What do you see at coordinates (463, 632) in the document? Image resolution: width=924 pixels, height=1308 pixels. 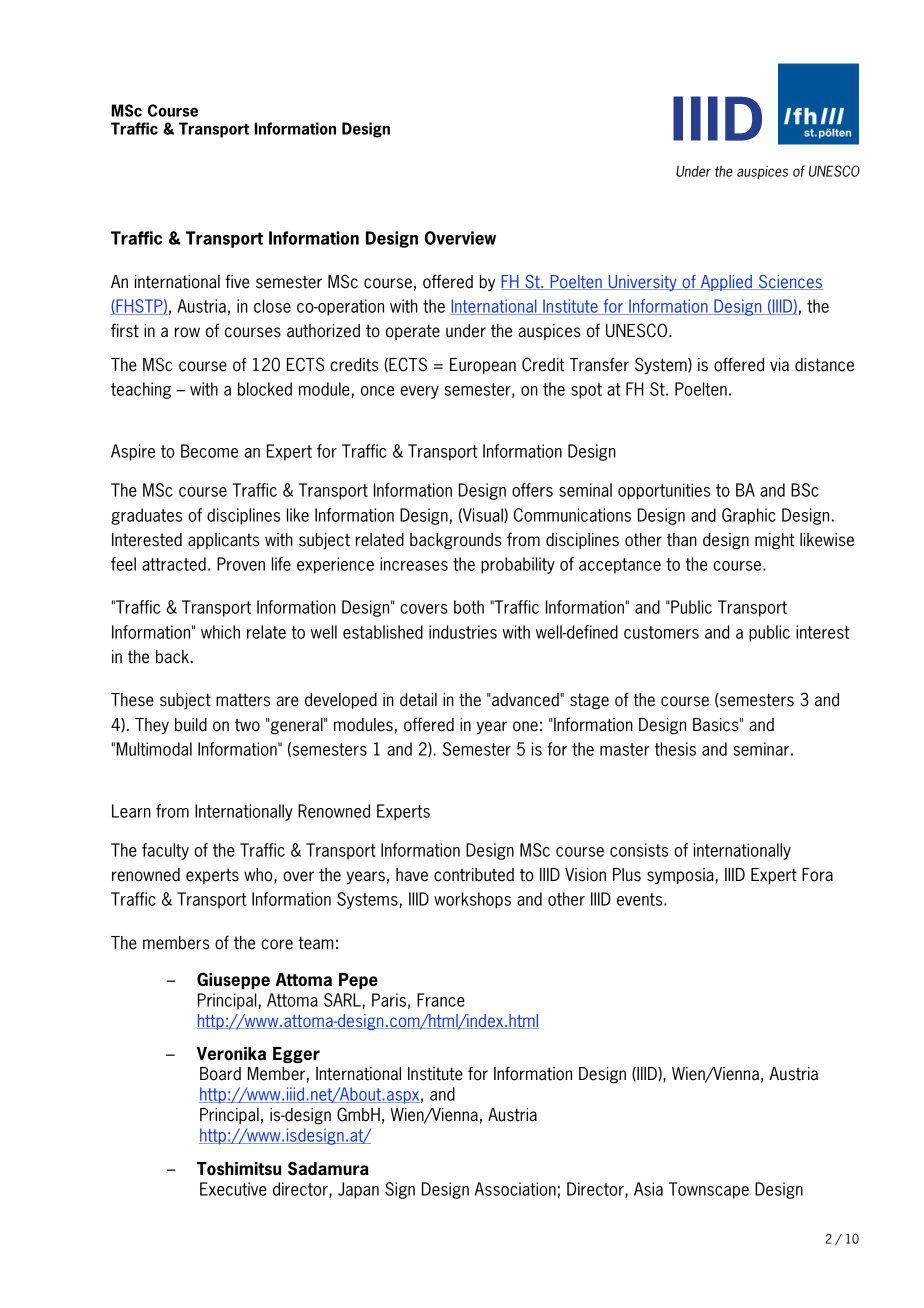 I see `industries` at bounding box center [463, 632].
